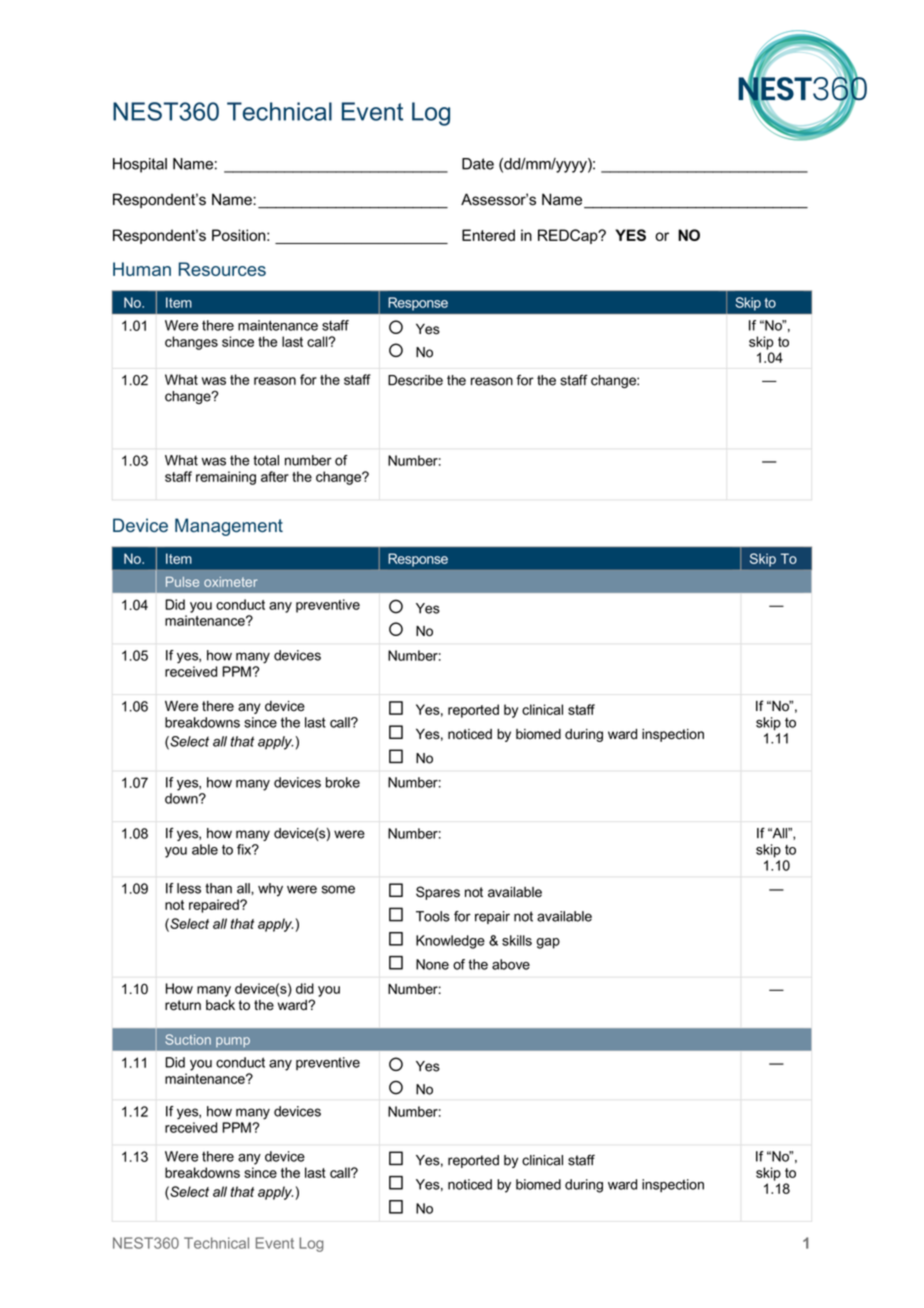 This screenshot has height=1308, width=924. I want to click on some, so click(338, 889).
